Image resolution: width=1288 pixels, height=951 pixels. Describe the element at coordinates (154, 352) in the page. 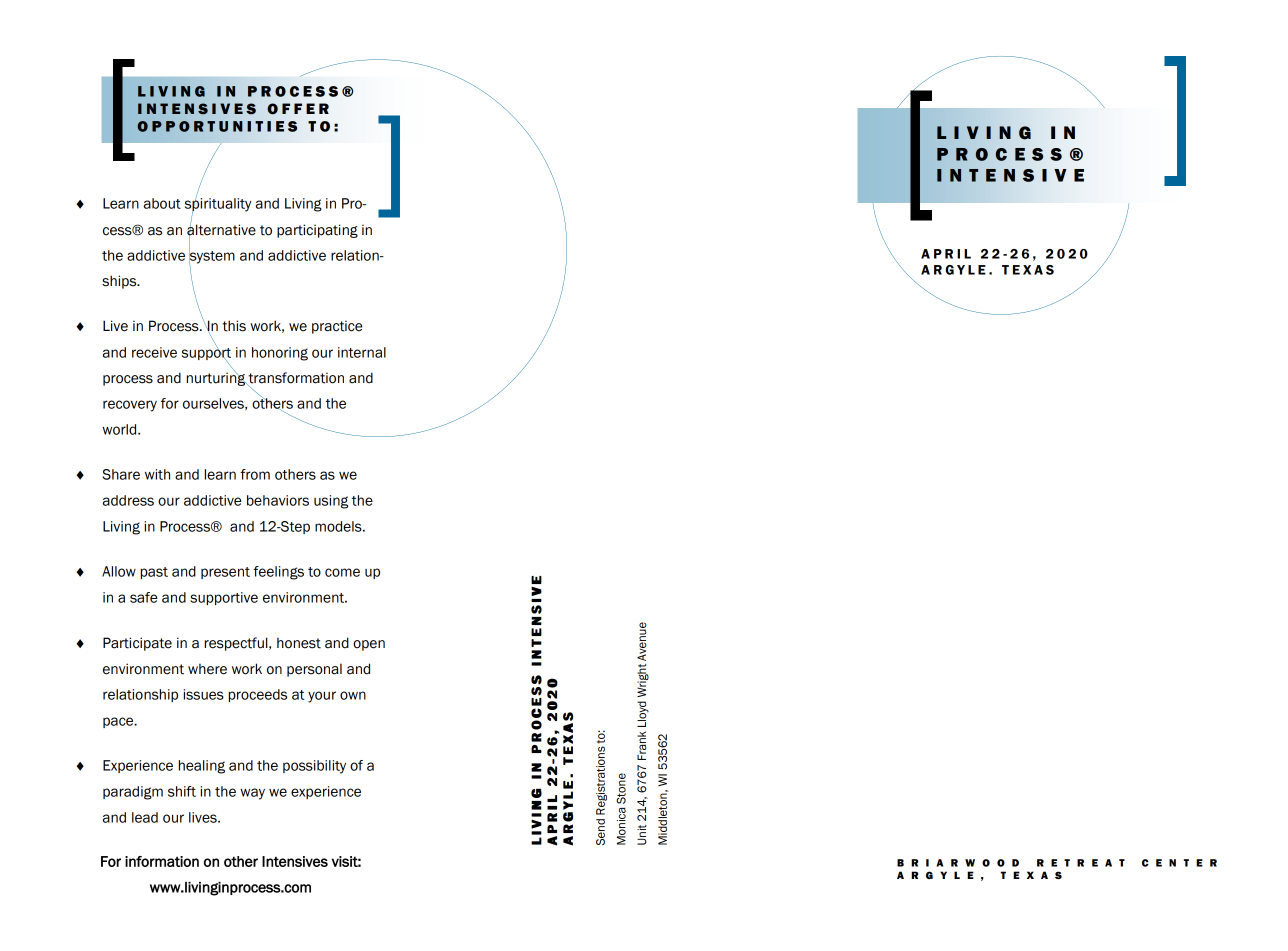

I see `receive` at that location.
